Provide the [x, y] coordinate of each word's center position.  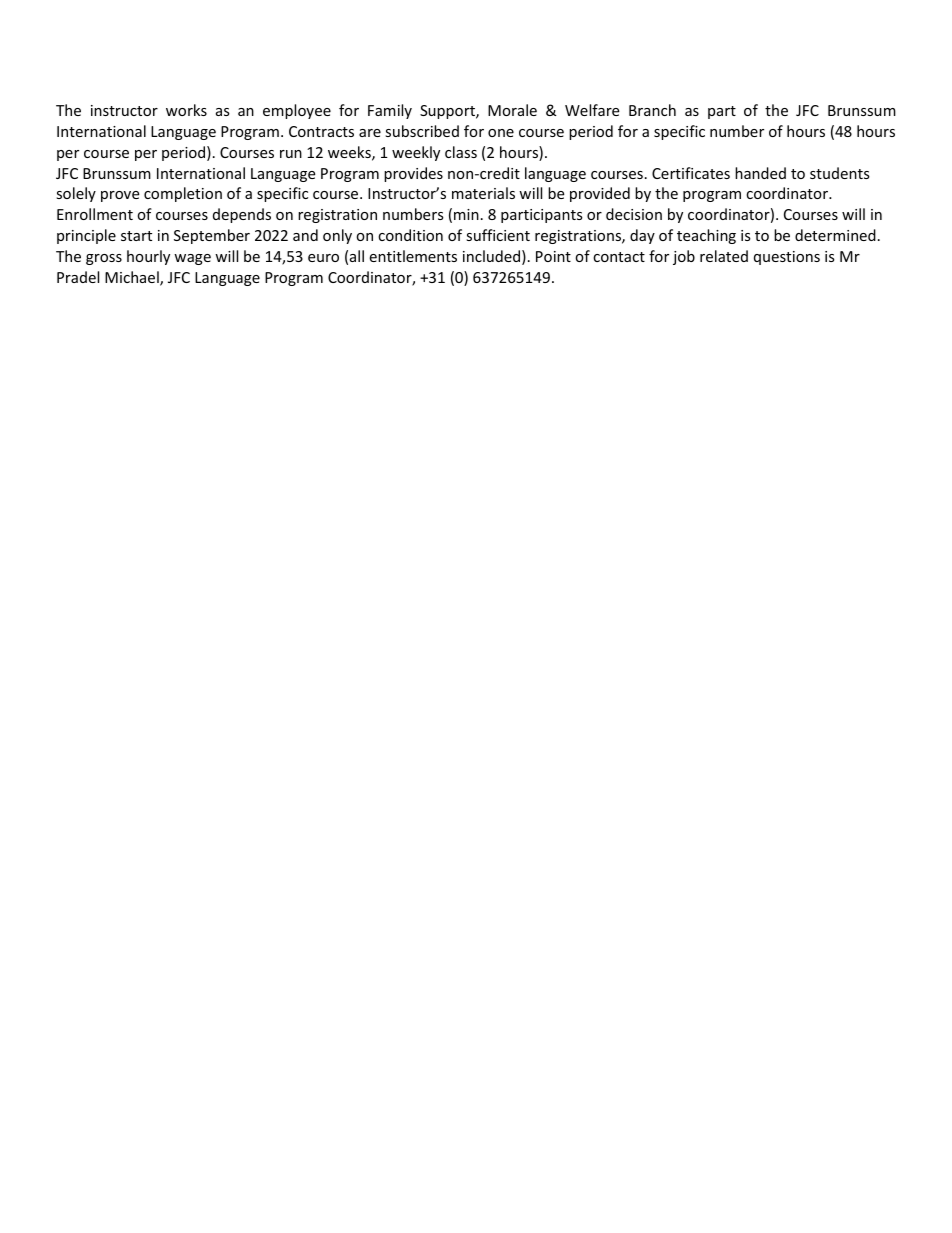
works [186, 110]
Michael [133, 278]
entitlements [413, 256]
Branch [652, 110]
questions [787, 258]
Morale [512, 110]
